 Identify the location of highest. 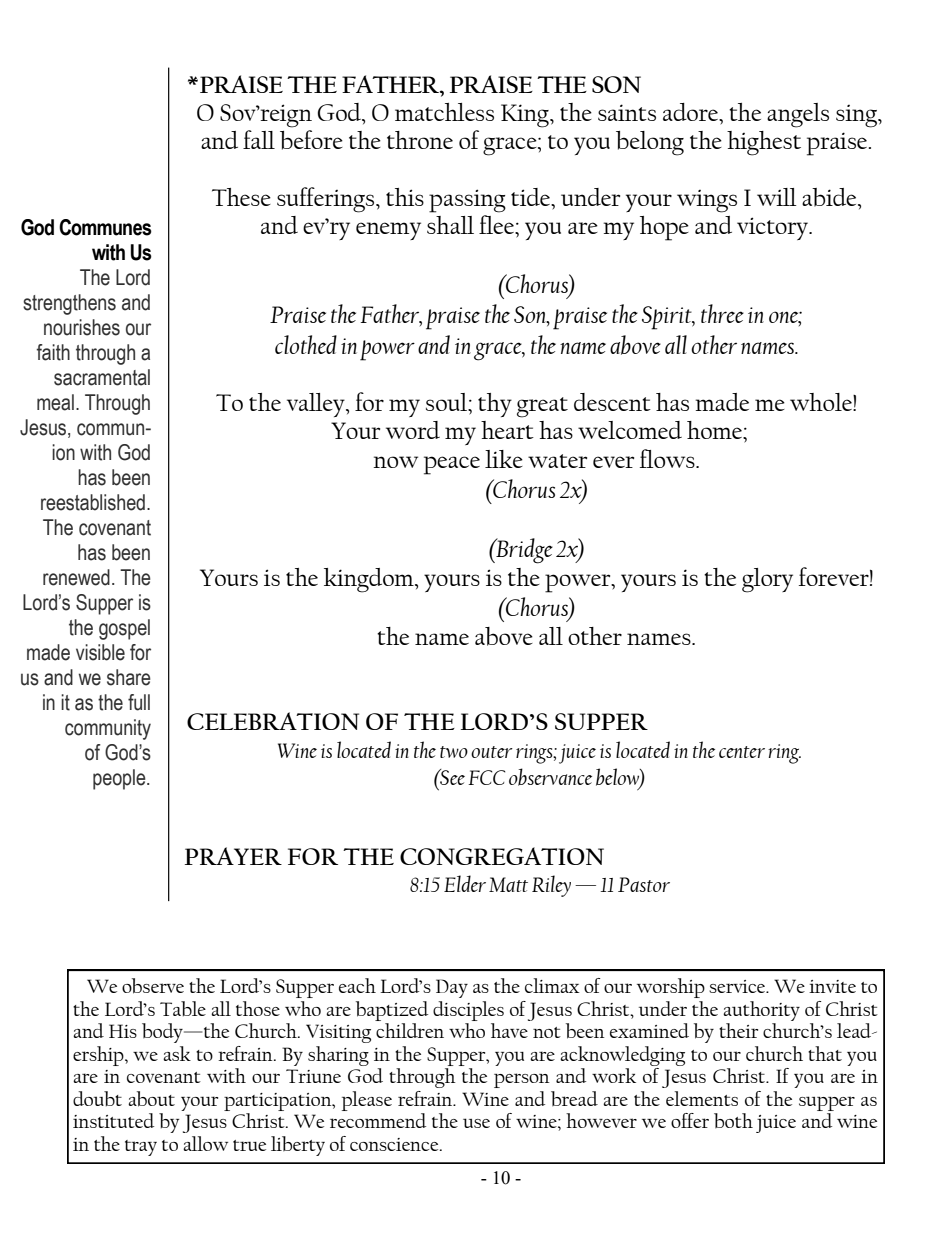
(764, 143).
